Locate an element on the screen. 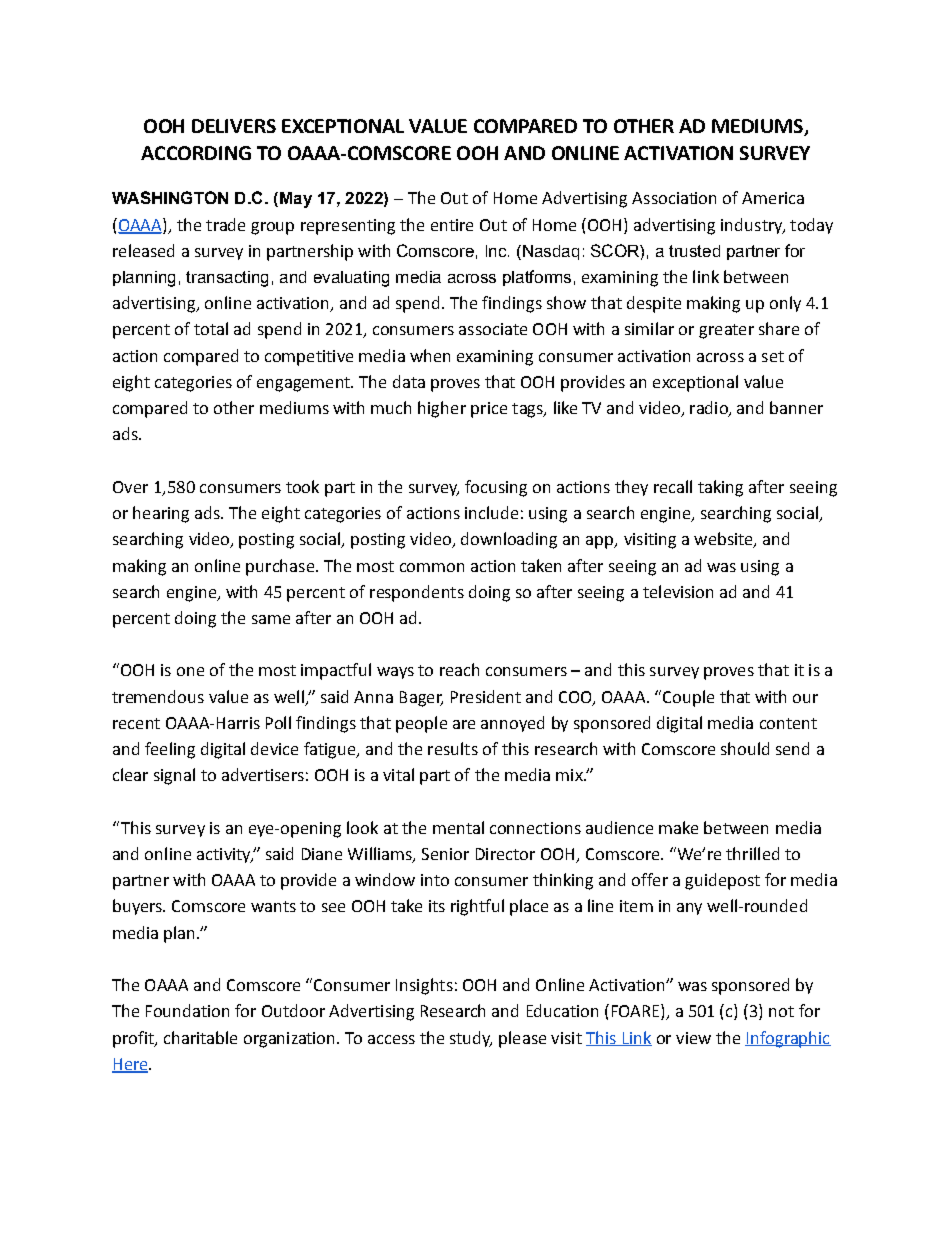 This screenshot has width=952, height=1233. study is located at coordinates (471, 1039).
